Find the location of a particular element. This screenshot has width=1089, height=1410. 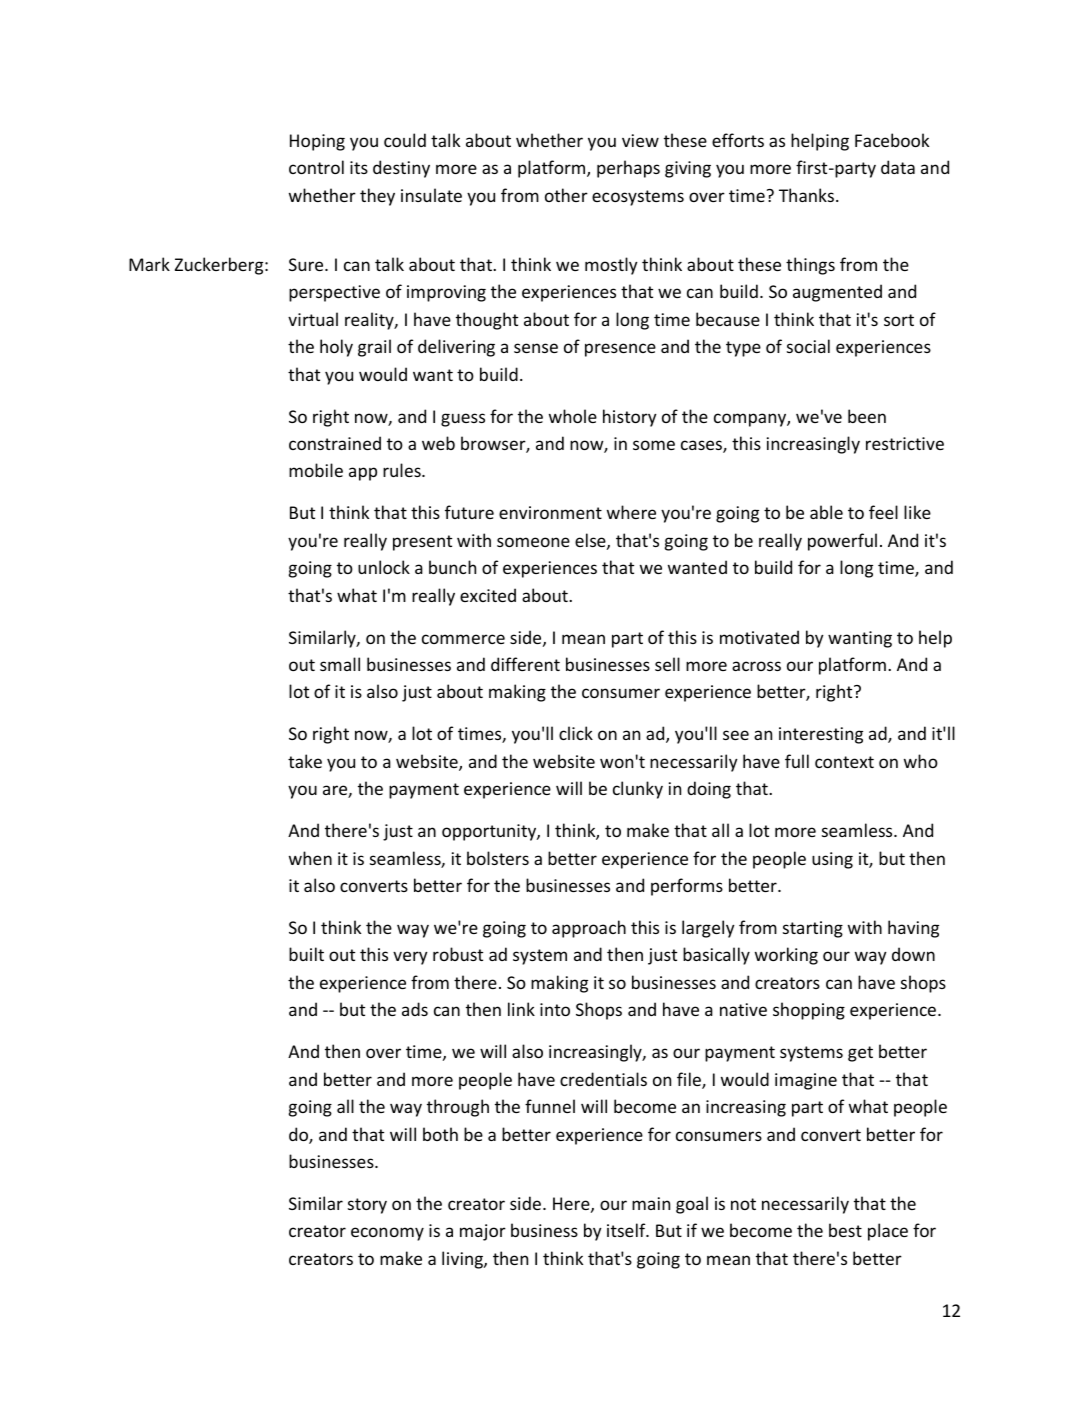

economy is located at coordinates (387, 1234).
